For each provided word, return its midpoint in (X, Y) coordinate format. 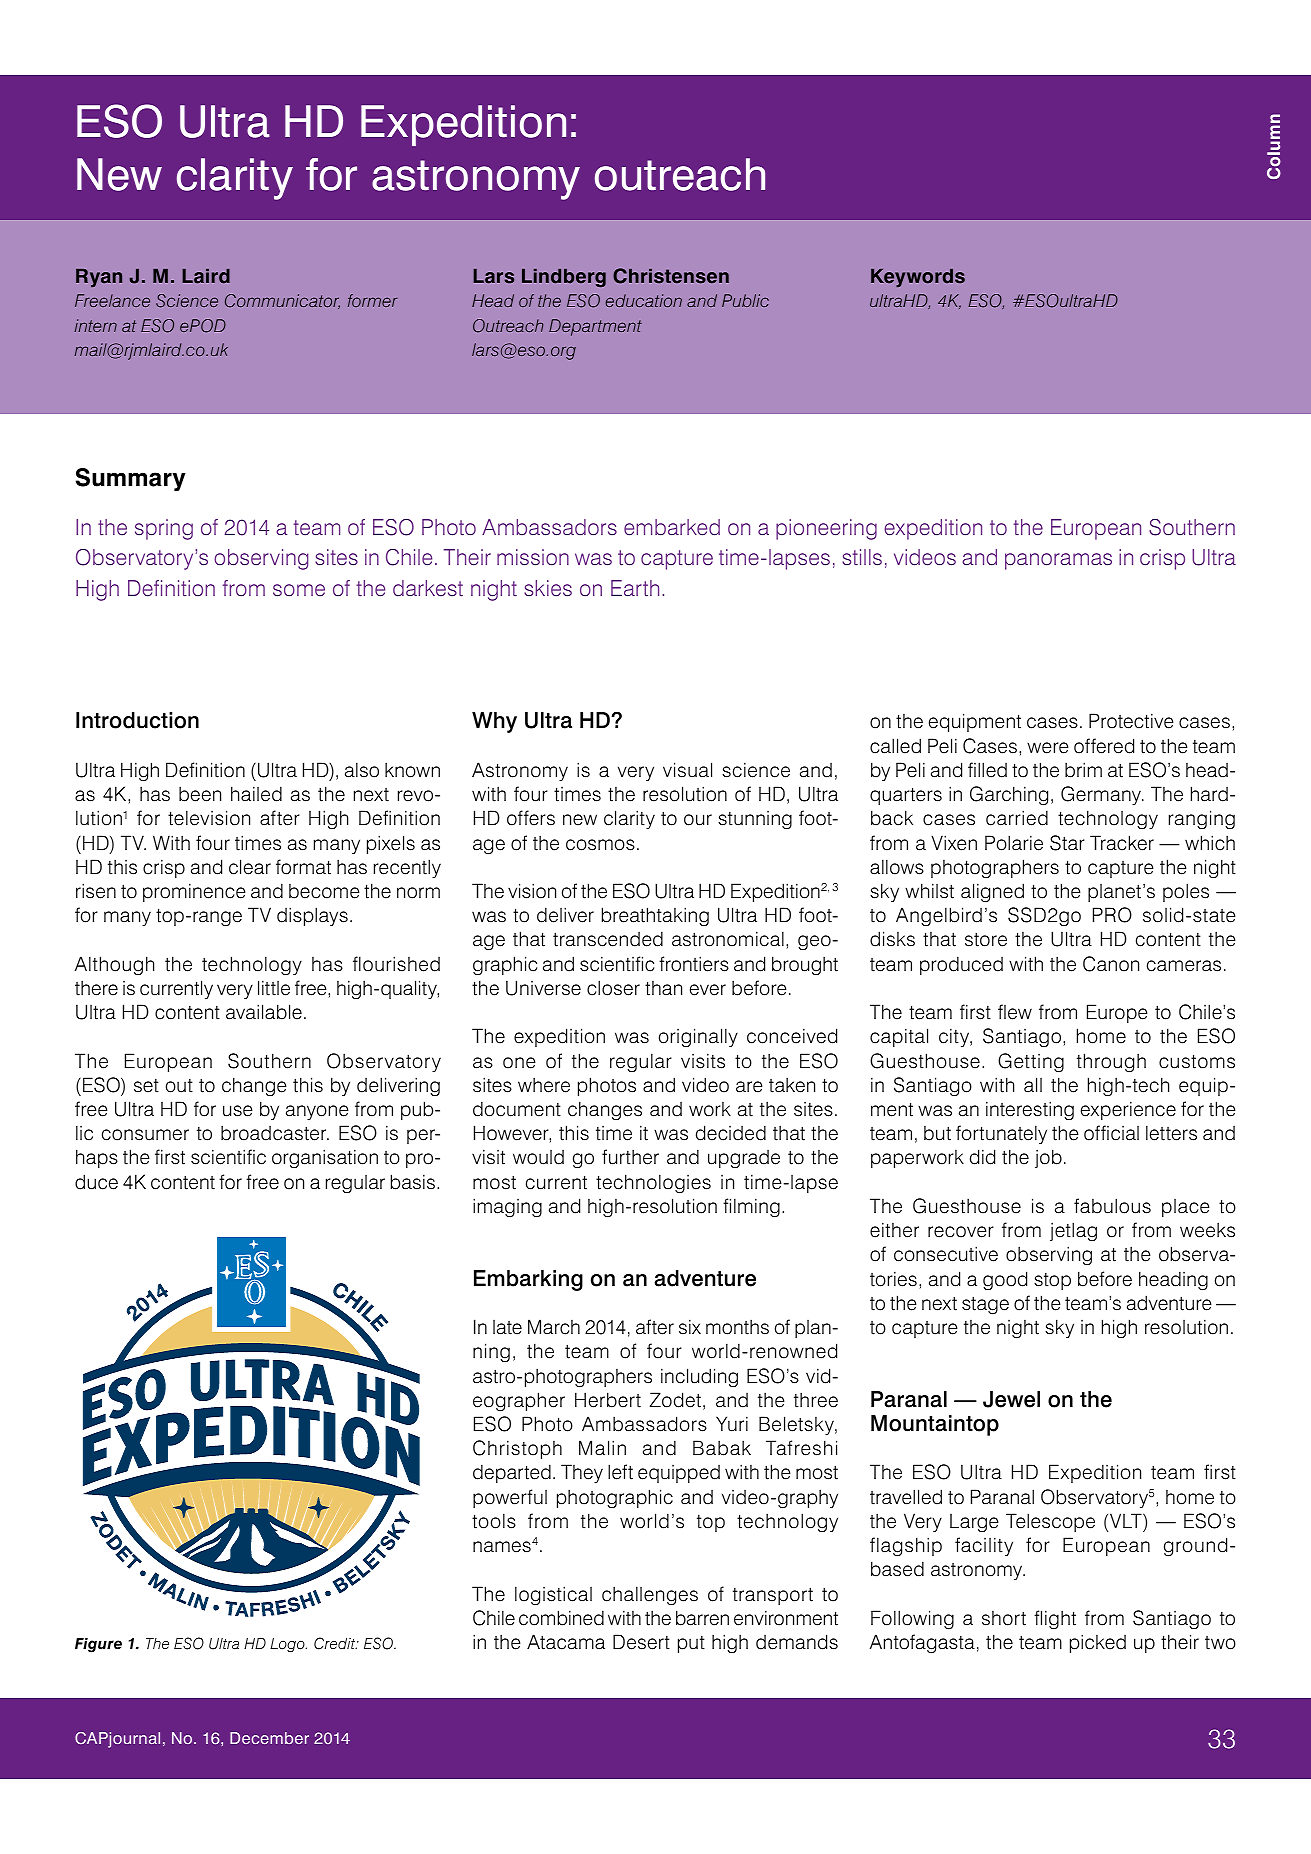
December (269, 1738)
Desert (641, 1642)
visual (687, 770)
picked (1098, 1643)
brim (1083, 770)
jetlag (1073, 1232)
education (644, 300)
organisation (325, 1159)
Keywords (918, 278)
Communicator (282, 301)
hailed (256, 794)
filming (751, 1208)
